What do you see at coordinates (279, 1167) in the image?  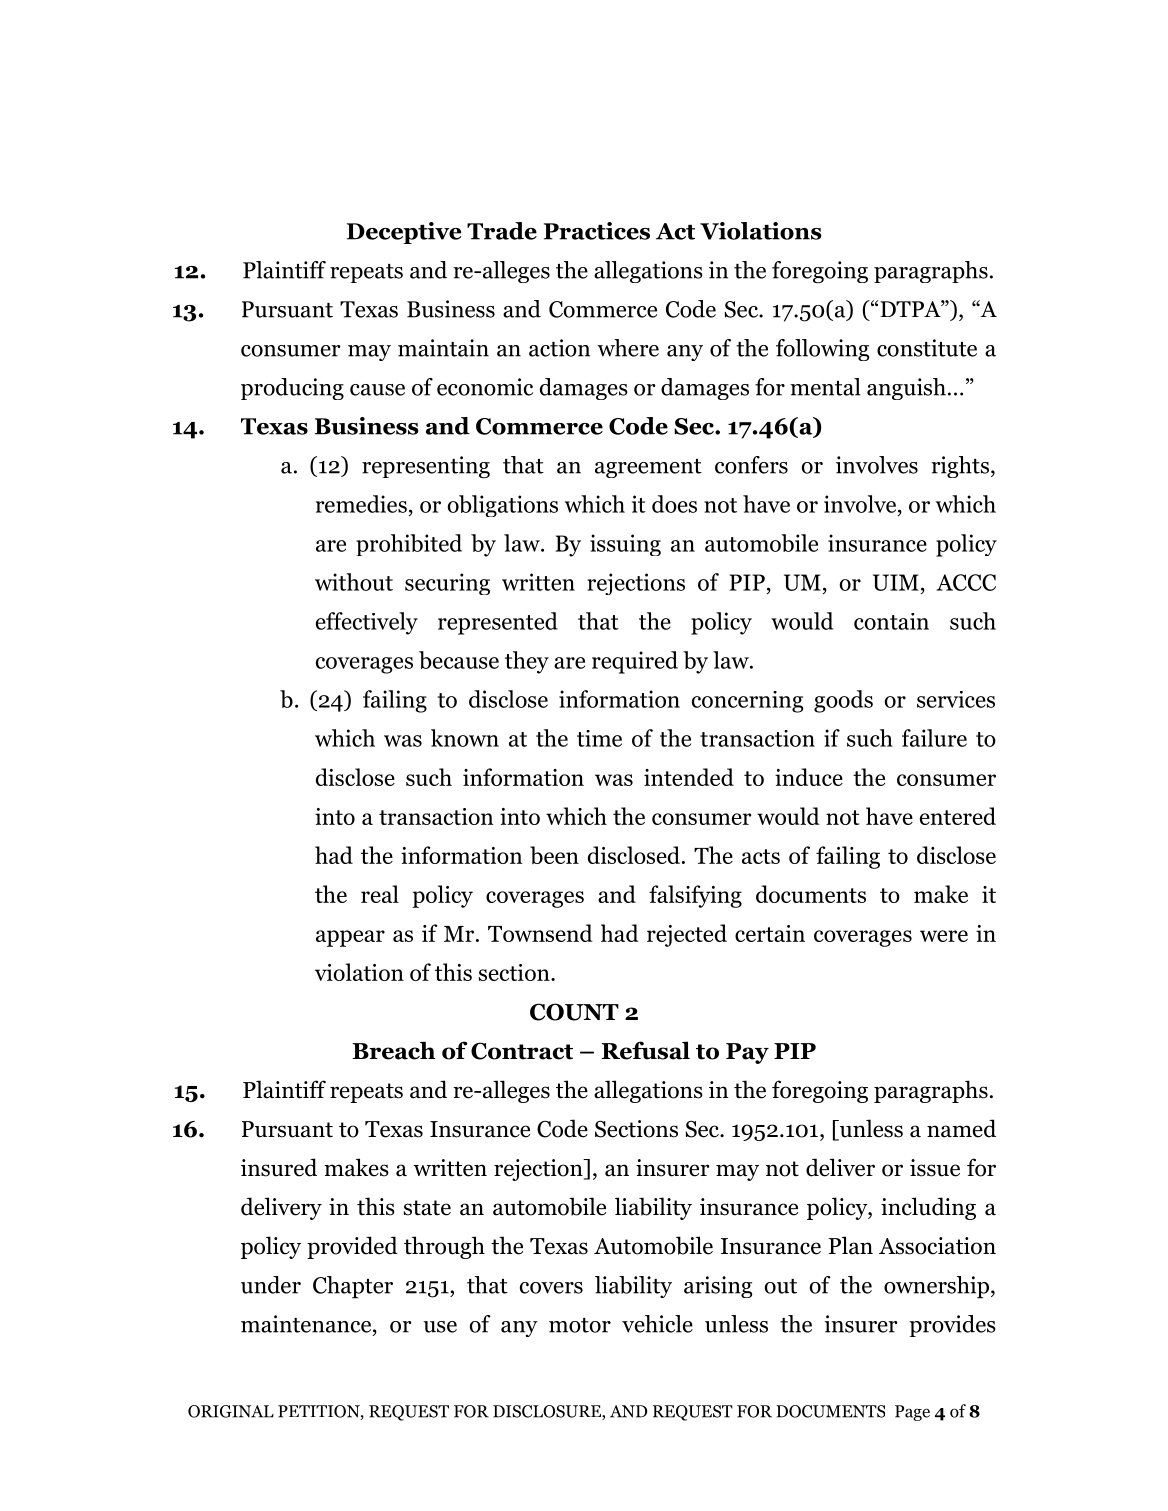 I see `insured` at bounding box center [279, 1167].
